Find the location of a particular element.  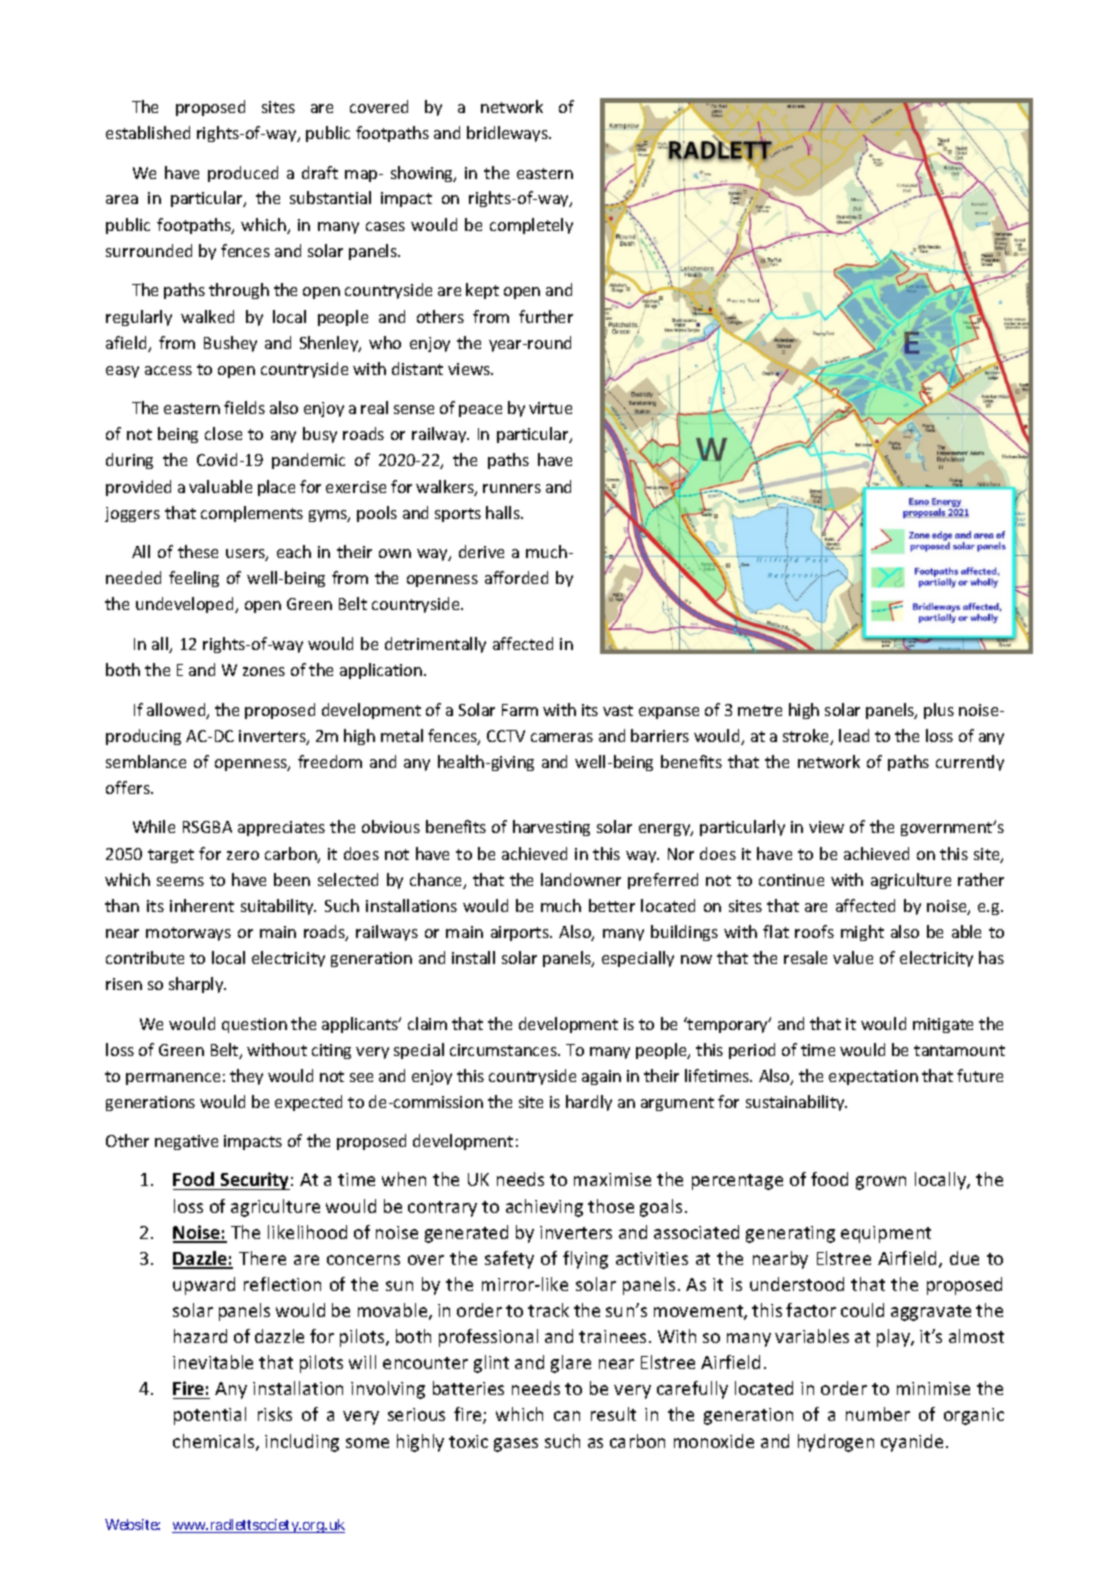

airports is located at coordinates (521, 933).
